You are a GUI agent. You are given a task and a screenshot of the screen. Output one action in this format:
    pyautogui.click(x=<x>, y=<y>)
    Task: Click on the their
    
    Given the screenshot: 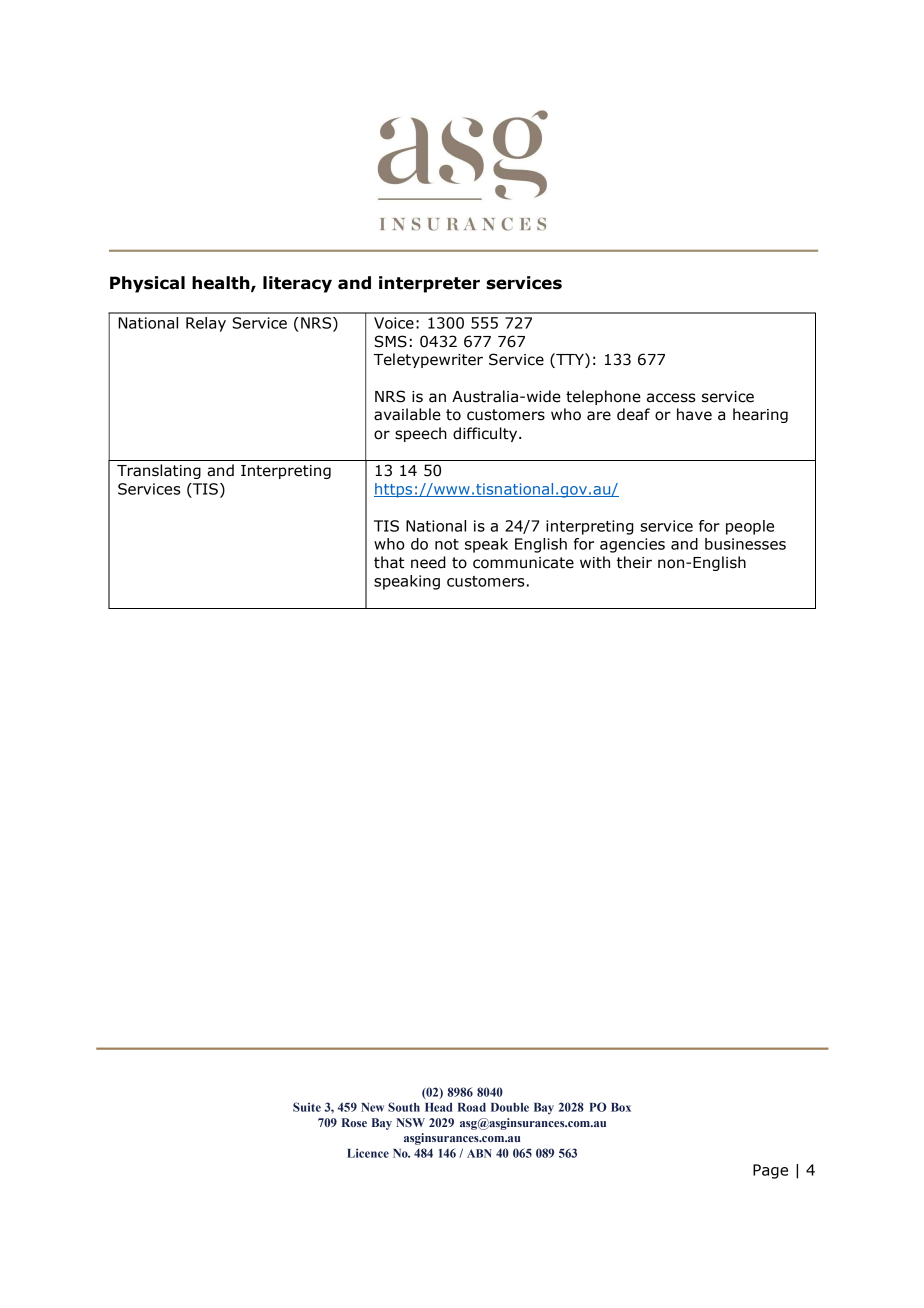 What is the action you would take?
    pyautogui.click(x=634, y=562)
